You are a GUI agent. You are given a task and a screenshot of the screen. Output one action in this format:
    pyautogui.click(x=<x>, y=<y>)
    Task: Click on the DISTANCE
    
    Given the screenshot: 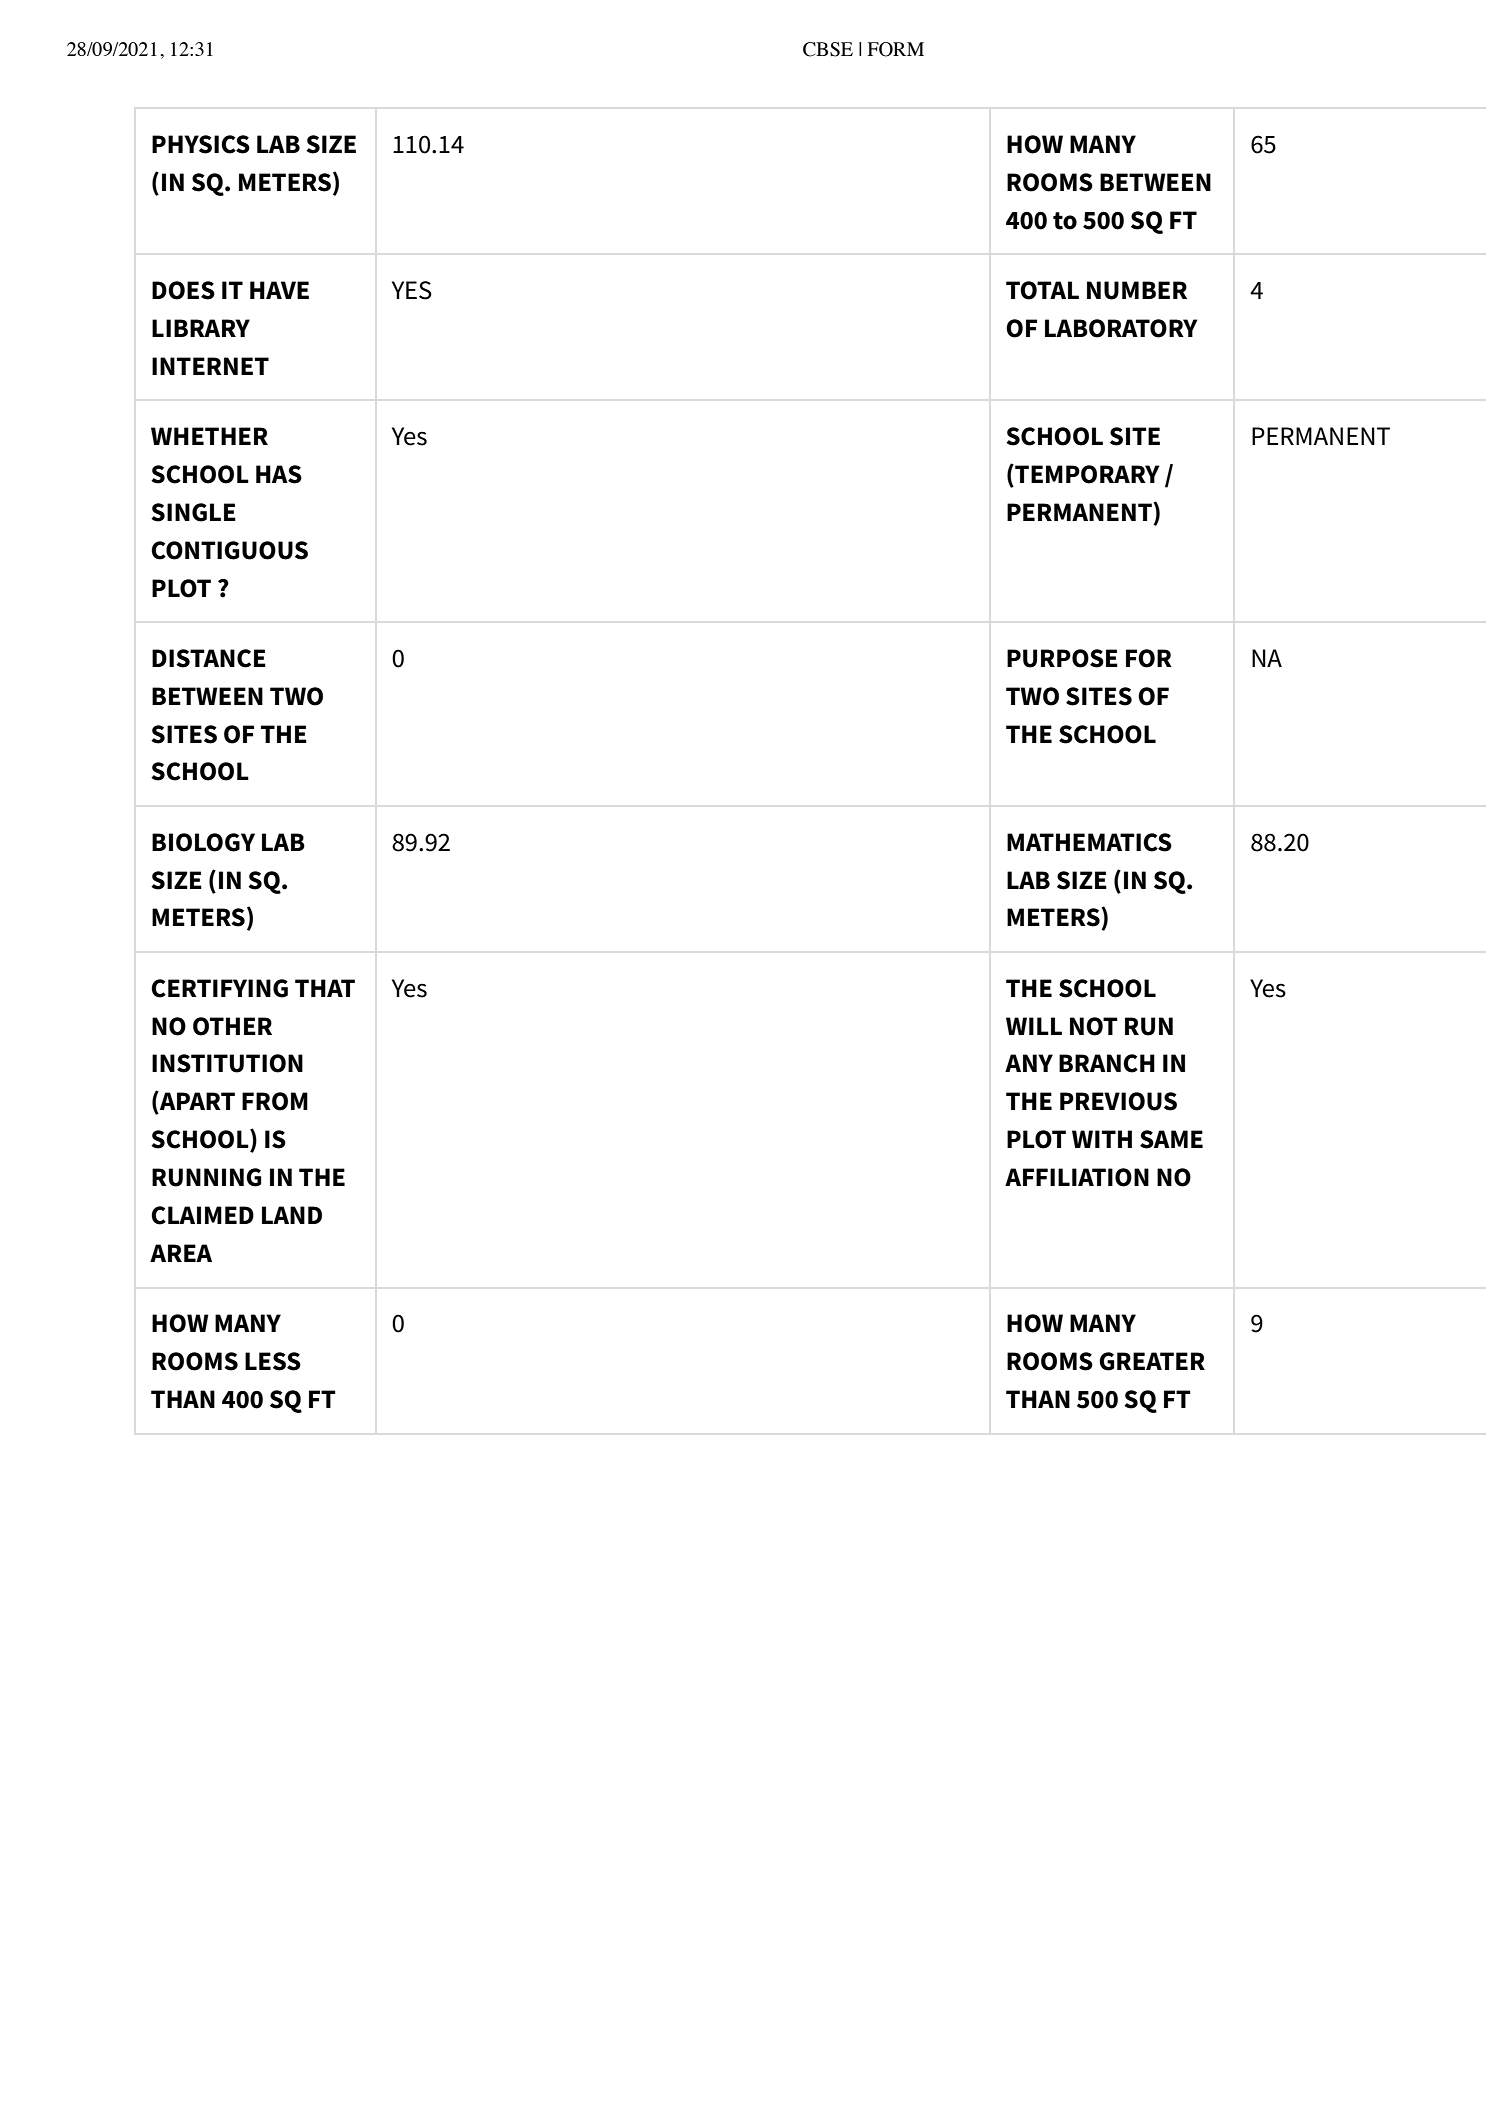 What is the action you would take?
    pyautogui.click(x=209, y=658)
